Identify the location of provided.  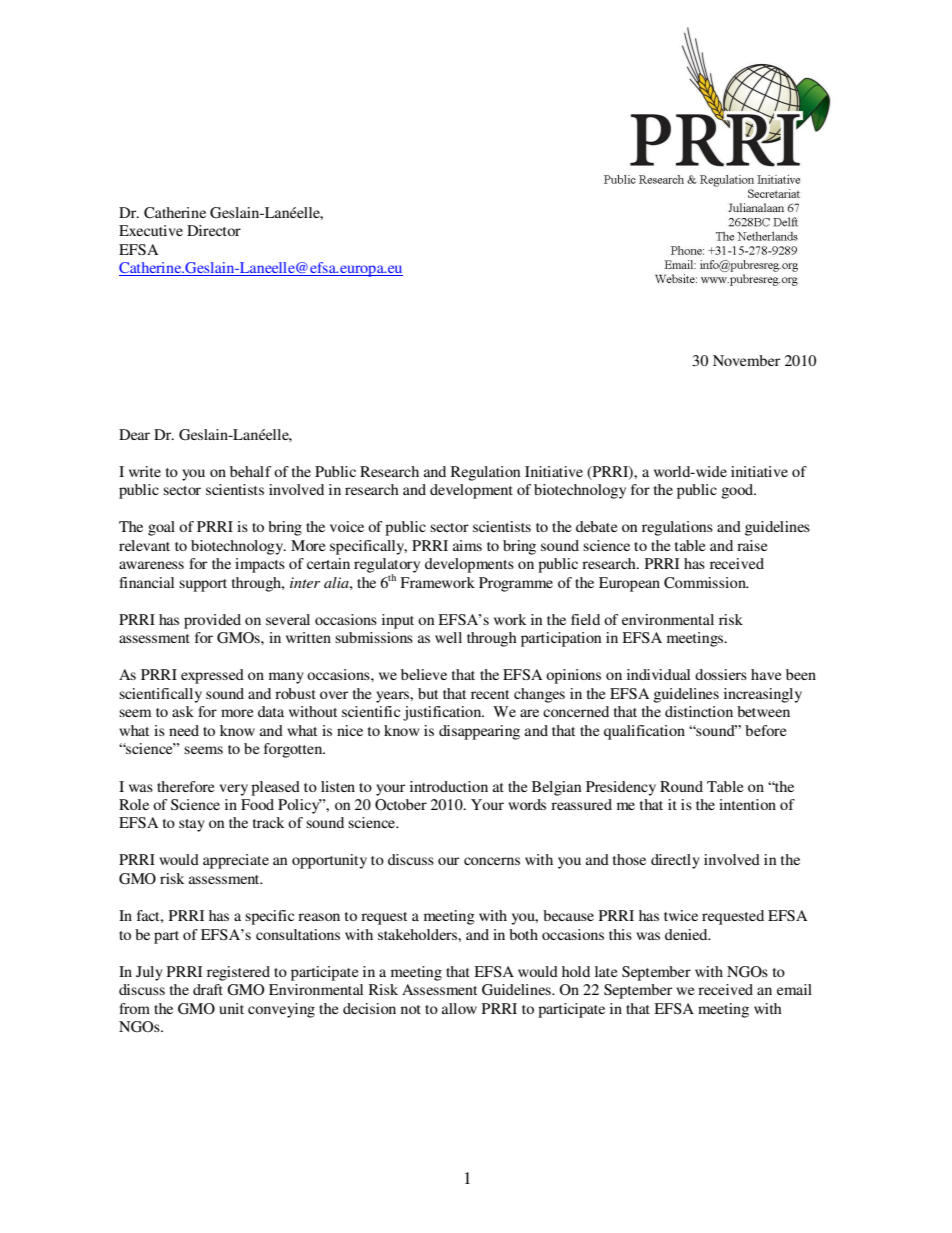
(212, 621).
